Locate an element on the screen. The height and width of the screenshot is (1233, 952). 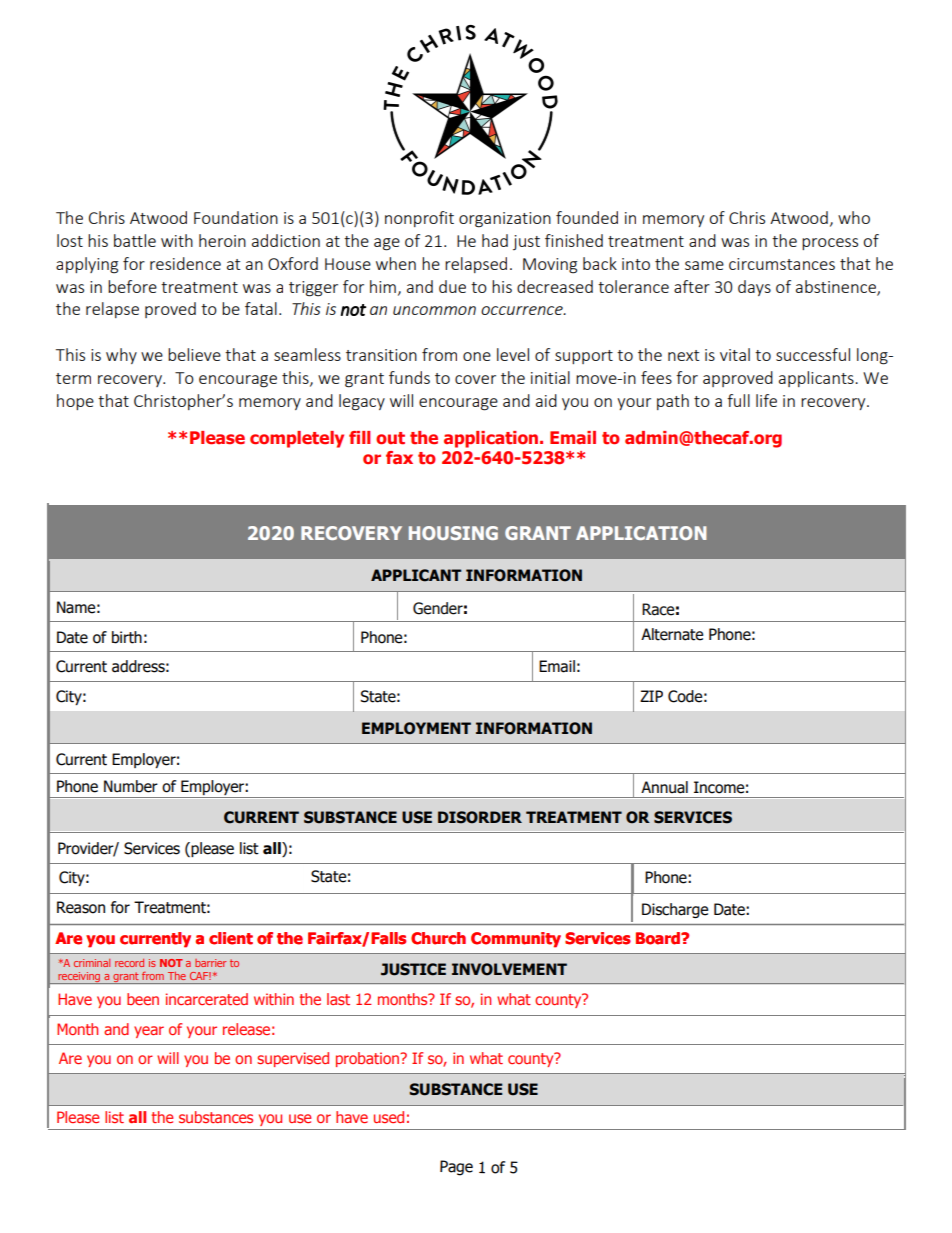
circumstances is located at coordinates (782, 264).
